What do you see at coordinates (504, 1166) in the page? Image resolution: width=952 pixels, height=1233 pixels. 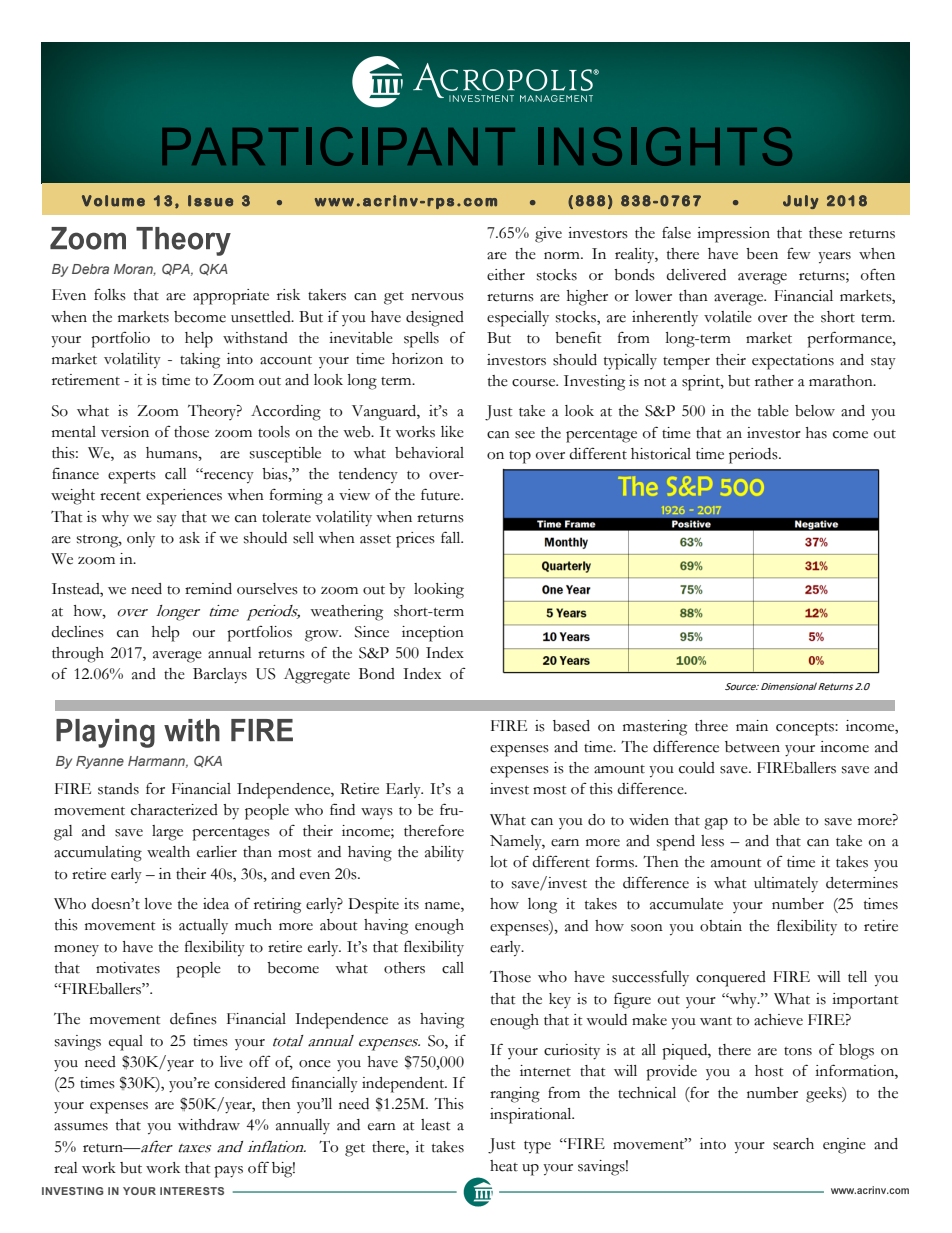 I see `heat` at bounding box center [504, 1166].
